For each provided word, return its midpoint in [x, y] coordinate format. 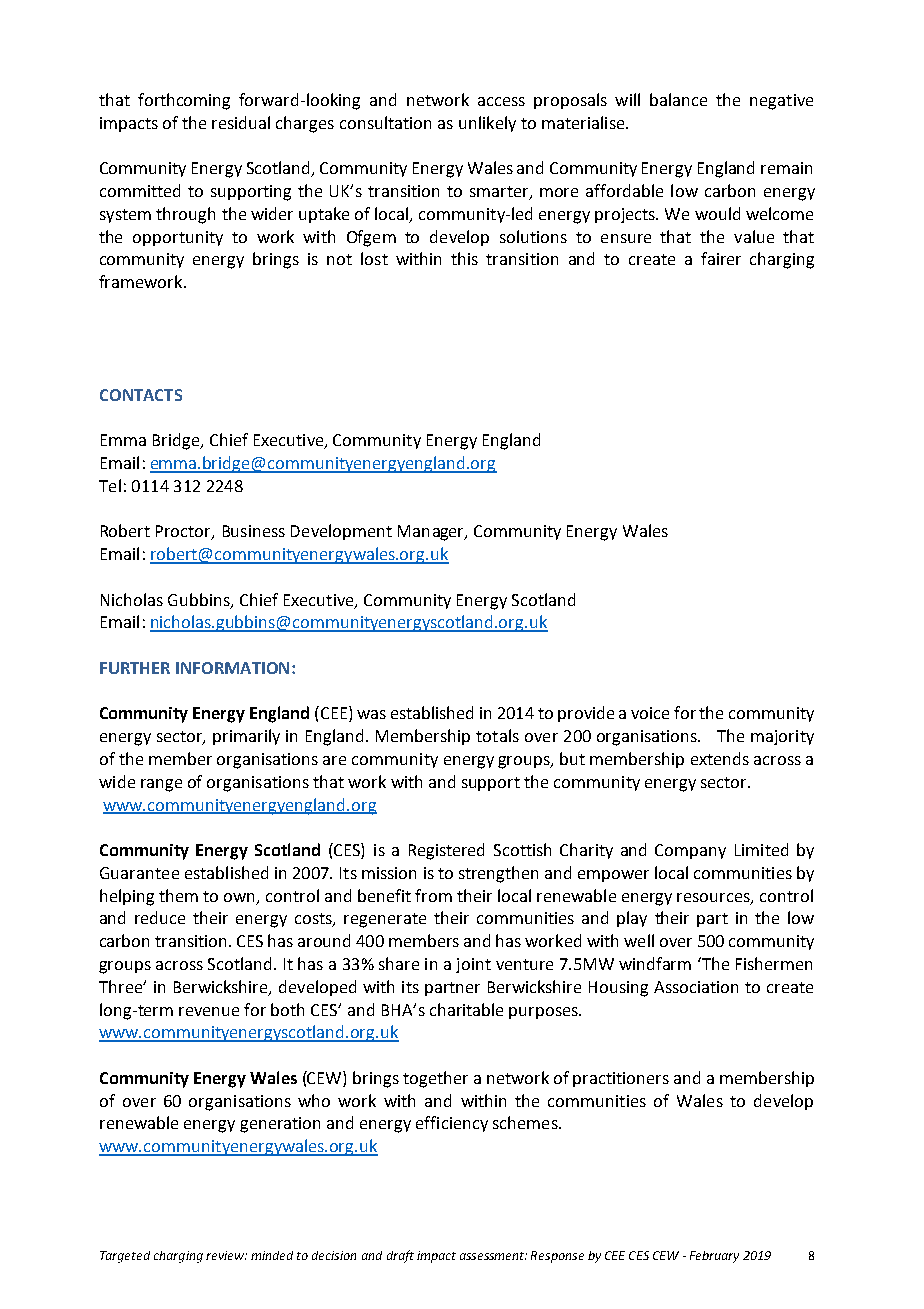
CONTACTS [141, 395]
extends [720, 758]
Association [696, 987]
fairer [721, 258]
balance [678, 99]
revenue [209, 1011]
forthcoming [184, 101]
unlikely [487, 124]
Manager [432, 533]
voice [650, 713]
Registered [446, 851]
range [161, 785]
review [226, 1255]
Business [254, 531]
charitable [466, 1009]
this [464, 258]
